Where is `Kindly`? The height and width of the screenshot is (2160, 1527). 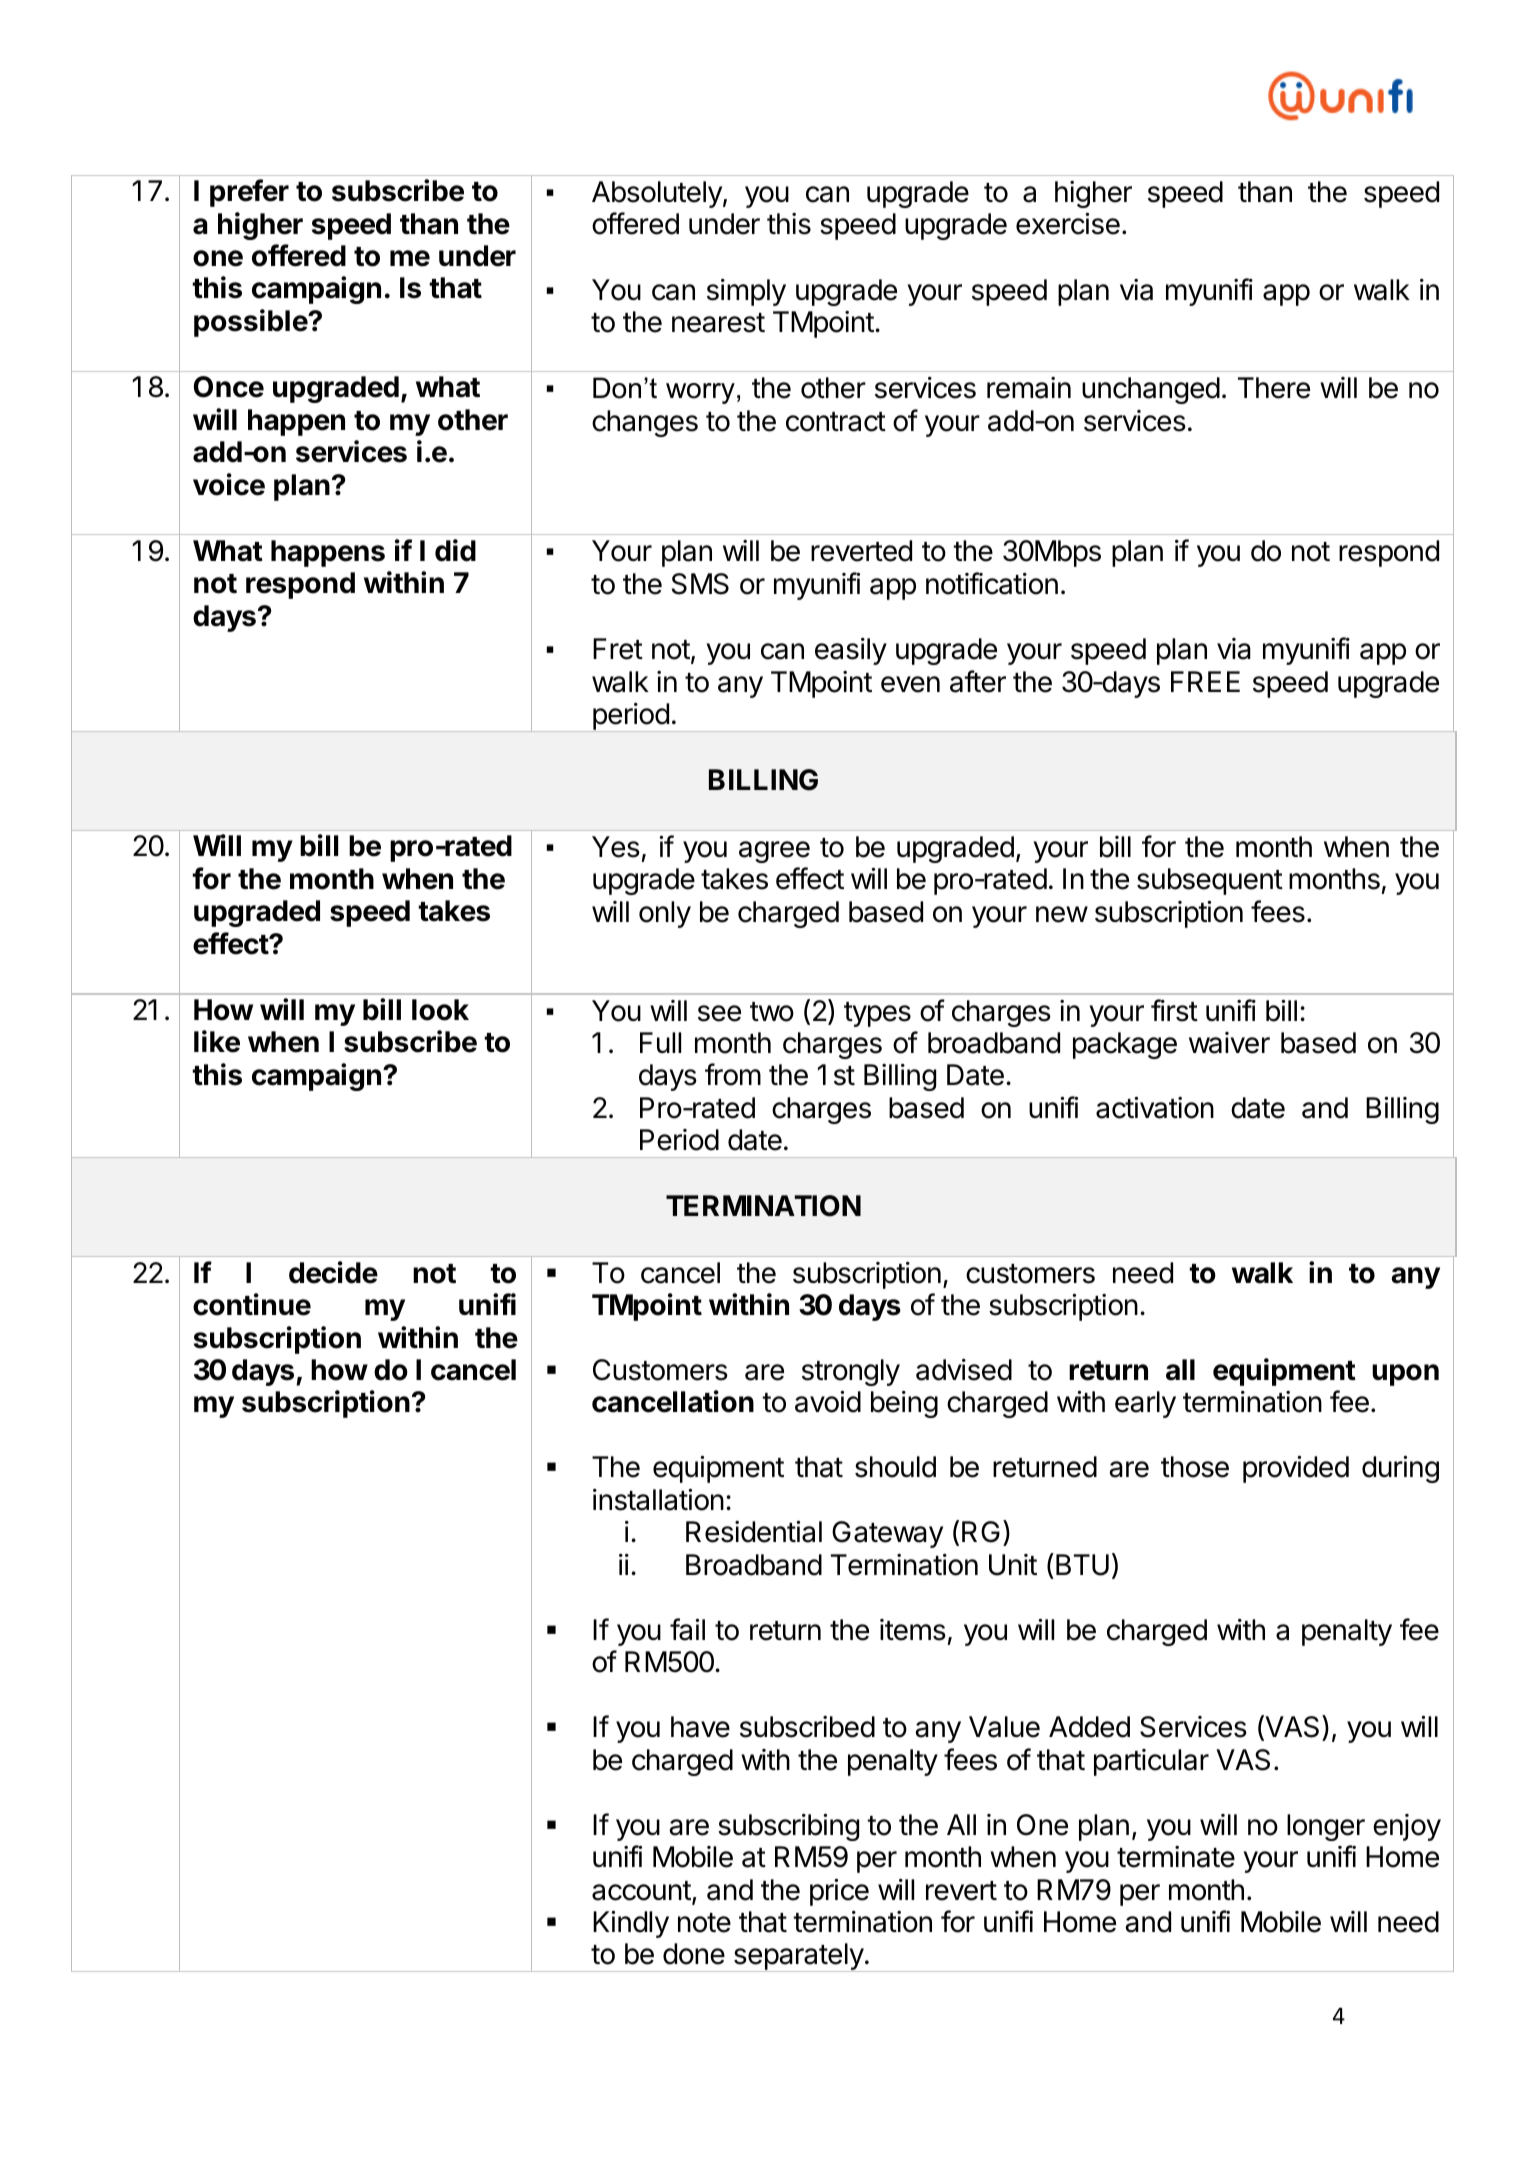 Kindly is located at coordinates (631, 1924).
